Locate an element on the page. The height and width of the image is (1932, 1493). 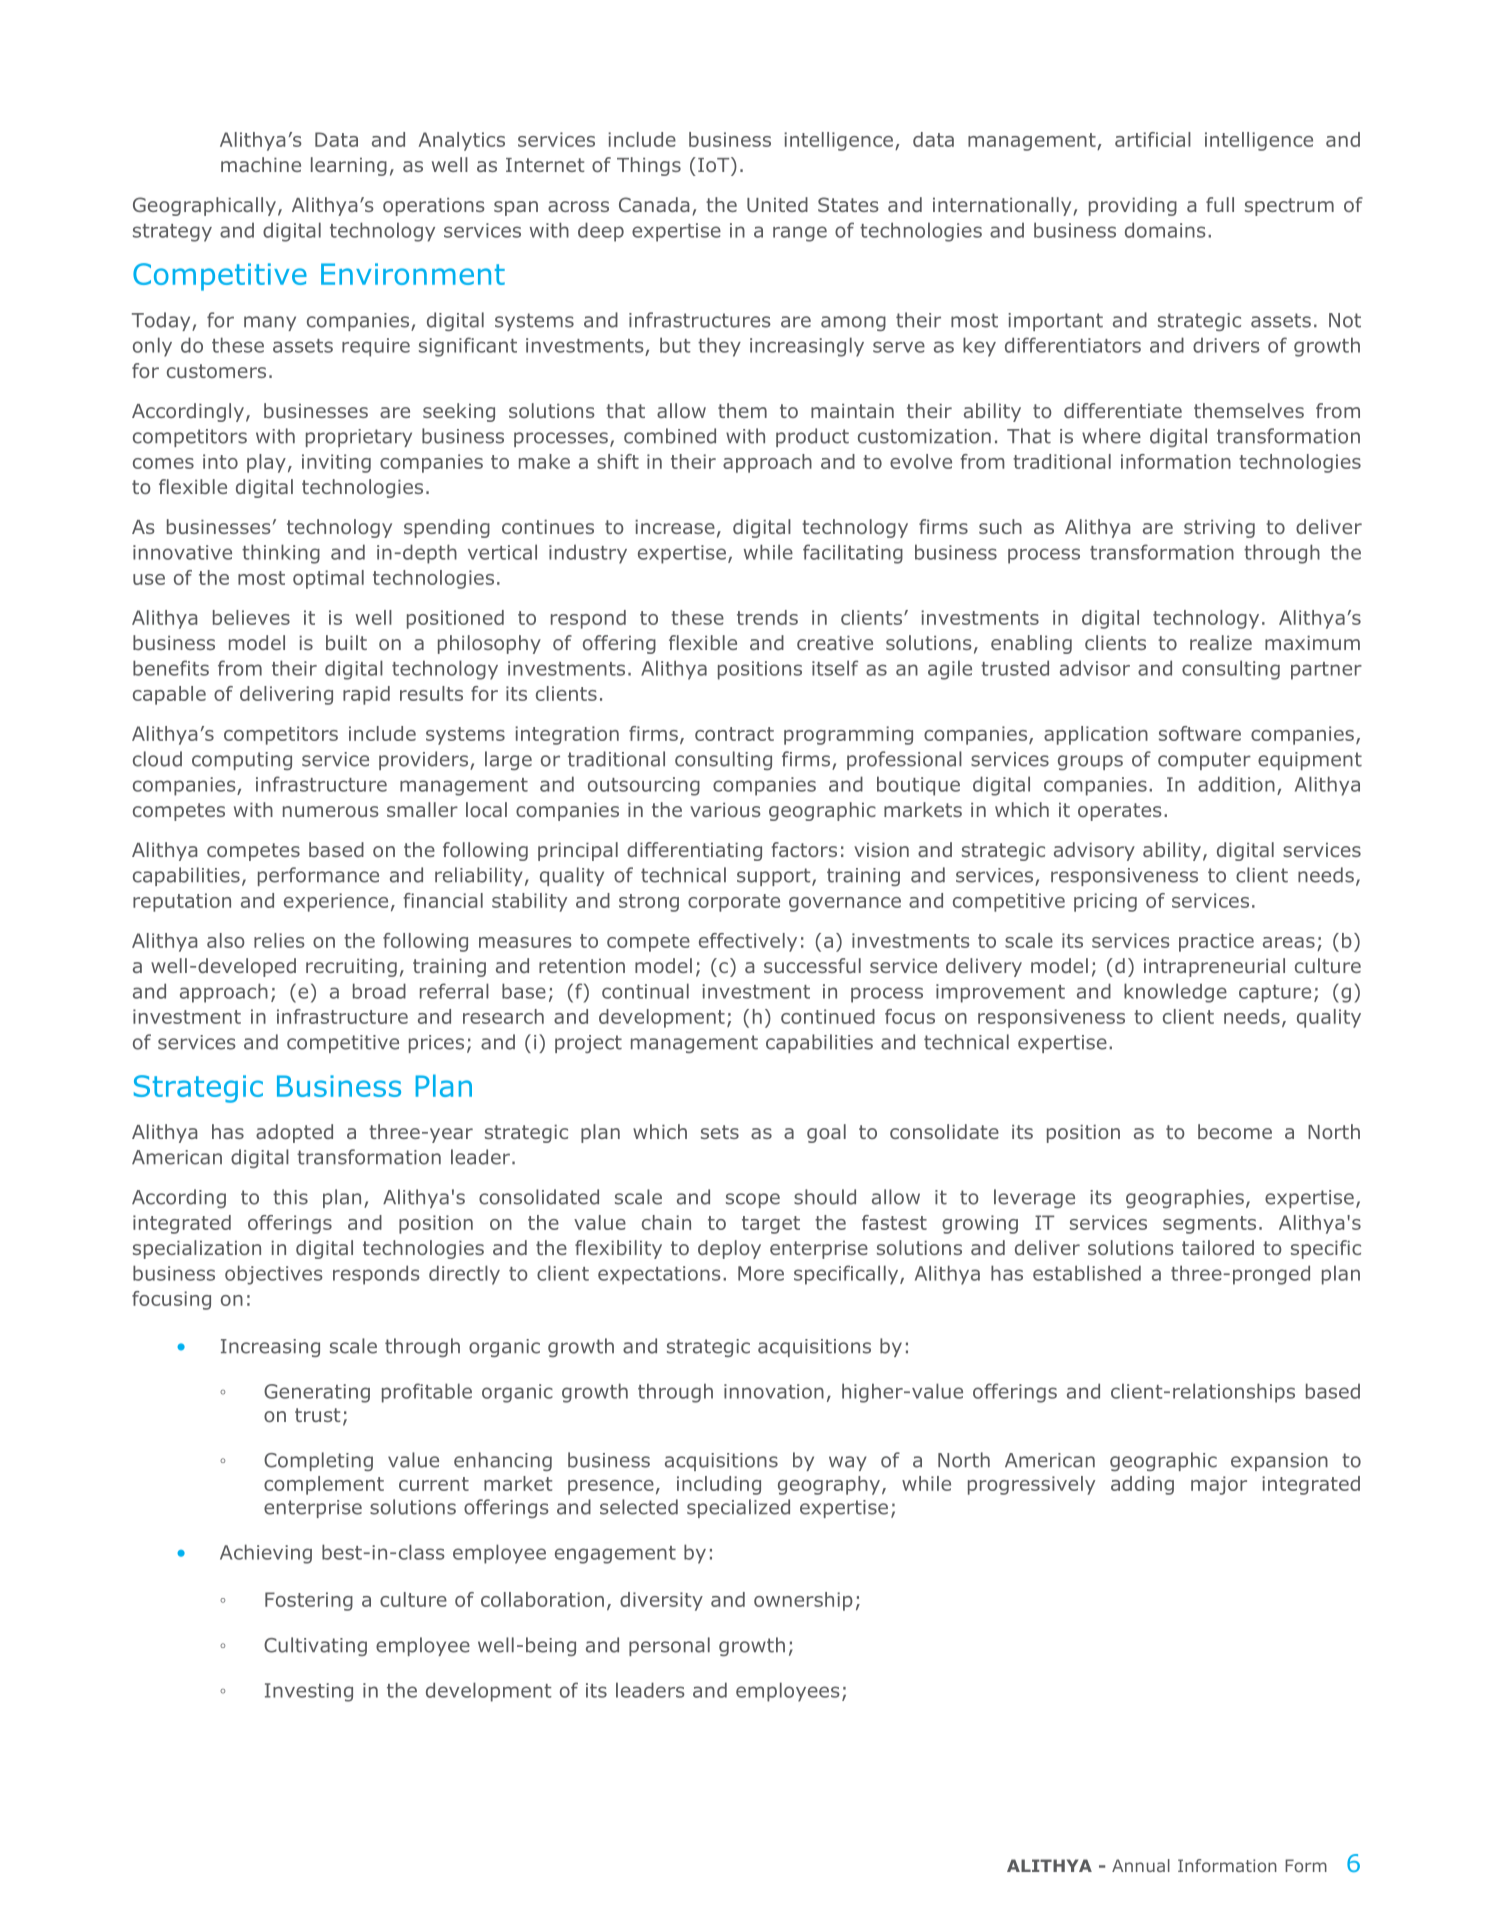
Annual is located at coordinates (1141, 1865).
